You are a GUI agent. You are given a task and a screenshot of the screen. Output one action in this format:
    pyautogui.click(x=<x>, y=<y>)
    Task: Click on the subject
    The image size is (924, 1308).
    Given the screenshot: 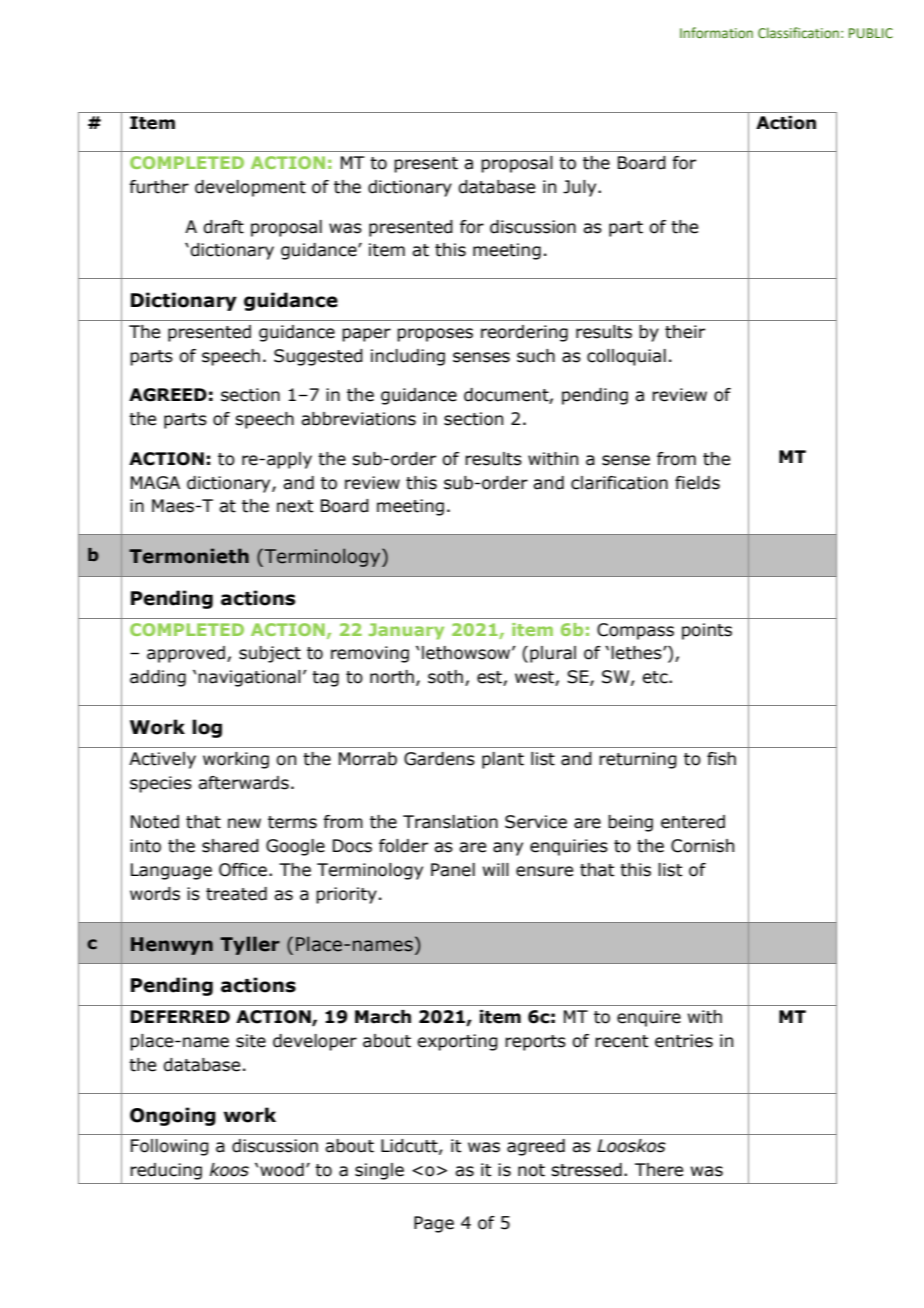 What is the action you would take?
    pyautogui.click(x=270, y=654)
